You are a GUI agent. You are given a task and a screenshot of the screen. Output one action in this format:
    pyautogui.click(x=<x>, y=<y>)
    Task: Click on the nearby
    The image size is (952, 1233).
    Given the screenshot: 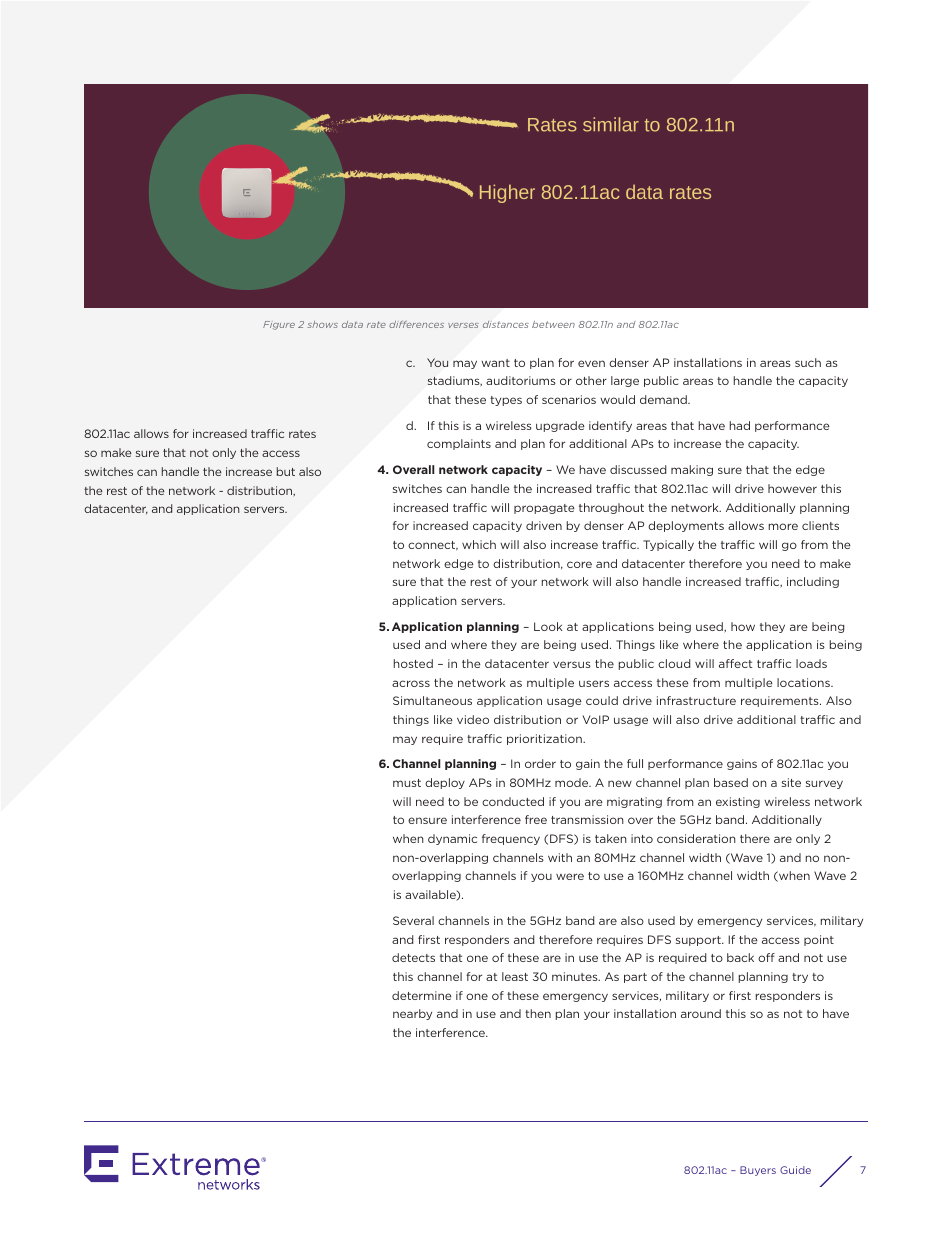 What is the action you would take?
    pyautogui.click(x=412, y=1014)
